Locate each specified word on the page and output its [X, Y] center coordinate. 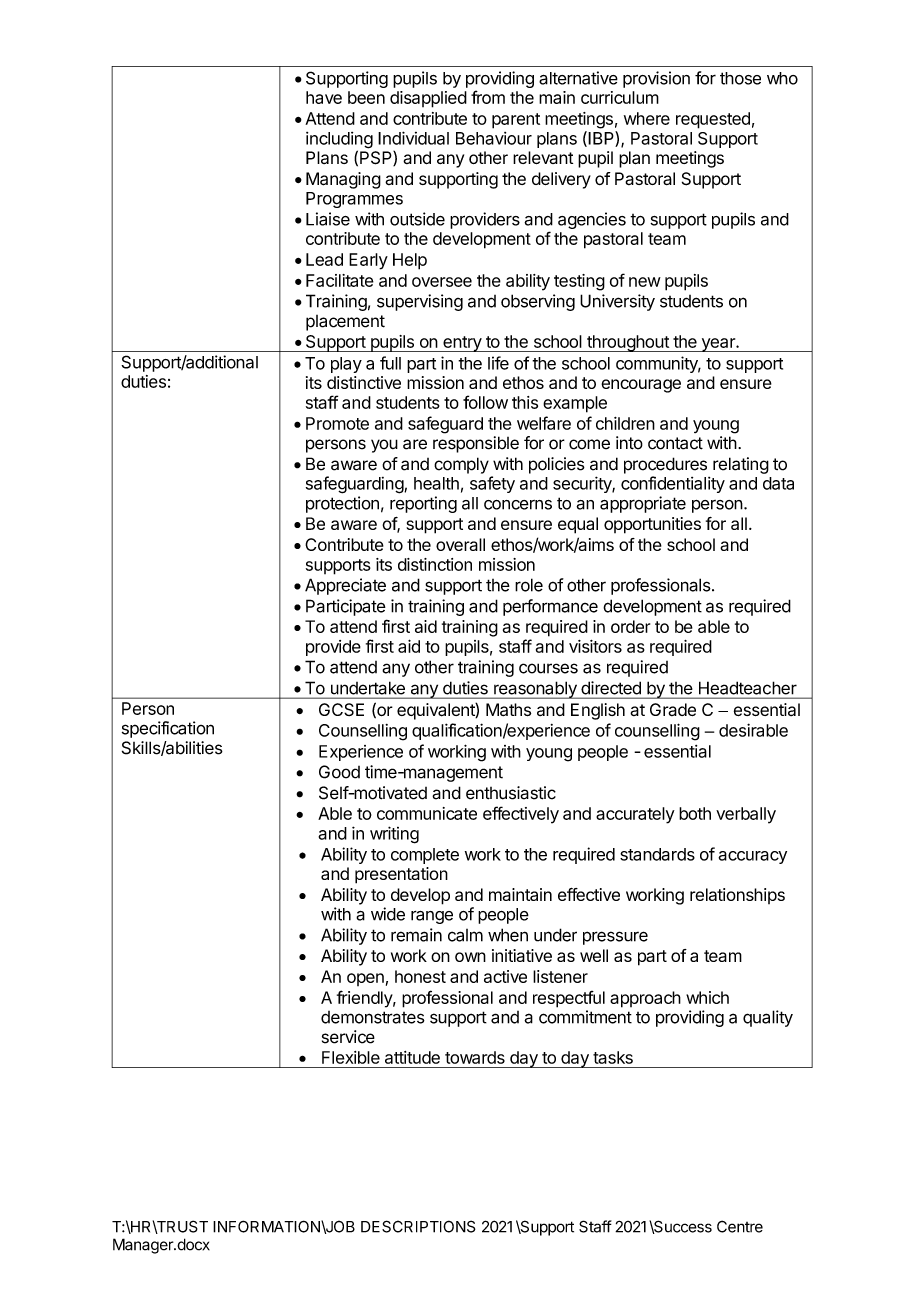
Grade [673, 709]
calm [465, 935]
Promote [337, 423]
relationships [737, 896]
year [718, 345]
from [488, 97]
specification [168, 729]
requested [713, 120]
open [365, 979]
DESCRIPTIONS [418, 1226]
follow [485, 402]
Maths [508, 709]
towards [475, 1057]
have [324, 97]
